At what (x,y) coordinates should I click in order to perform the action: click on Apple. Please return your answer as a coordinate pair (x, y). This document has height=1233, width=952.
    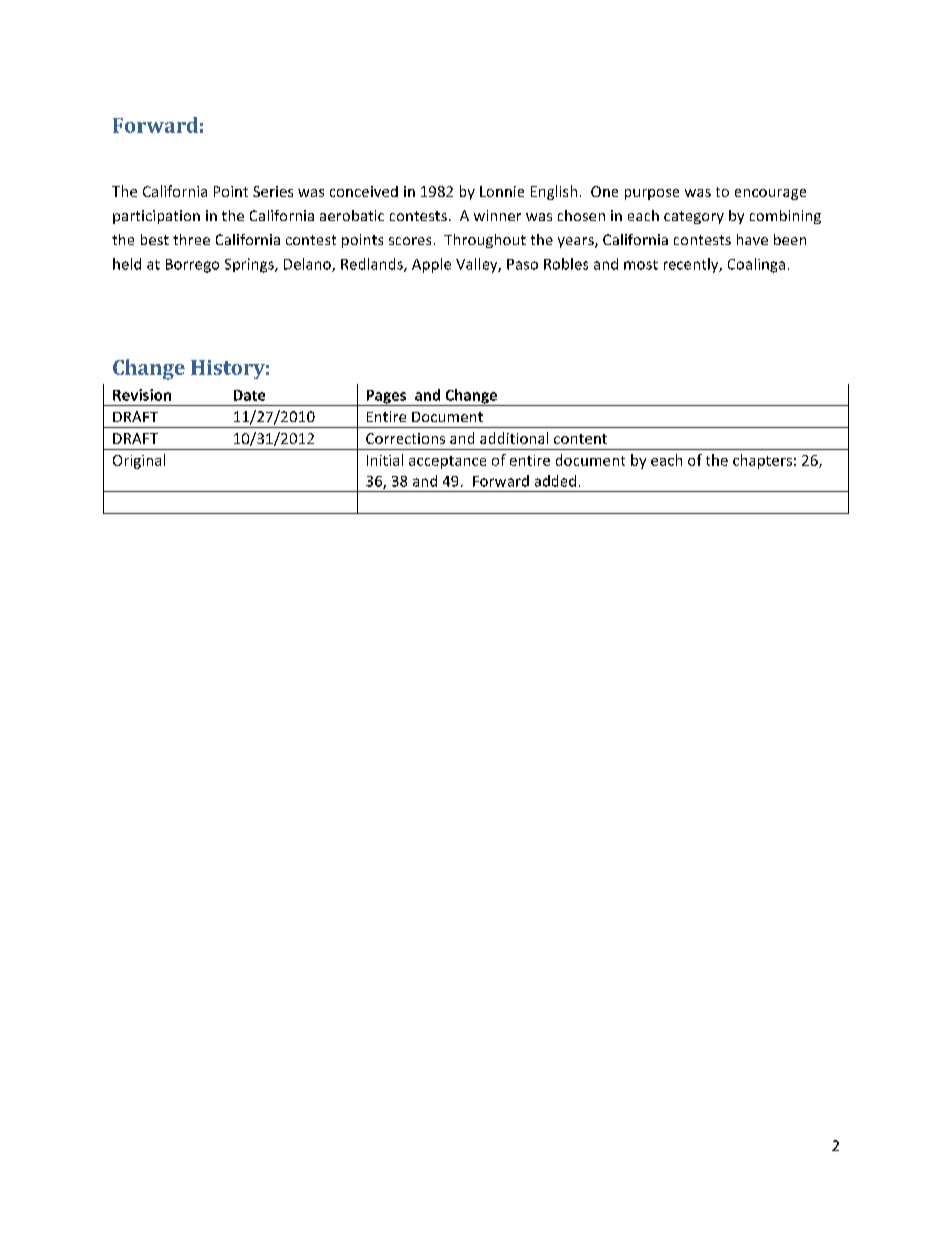
    Looking at the image, I should click on (431, 265).
